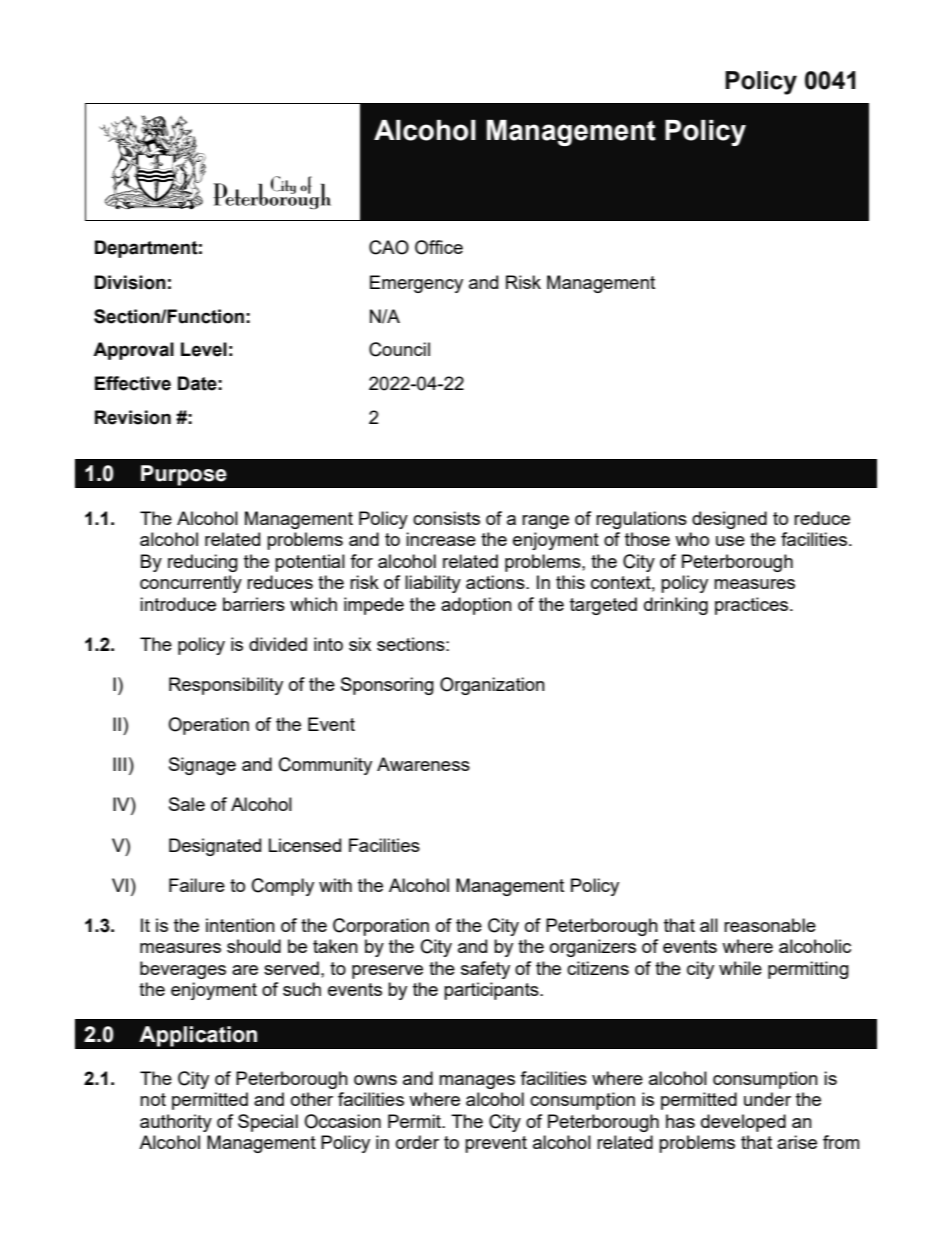  I want to click on Organization, so click(492, 686).
